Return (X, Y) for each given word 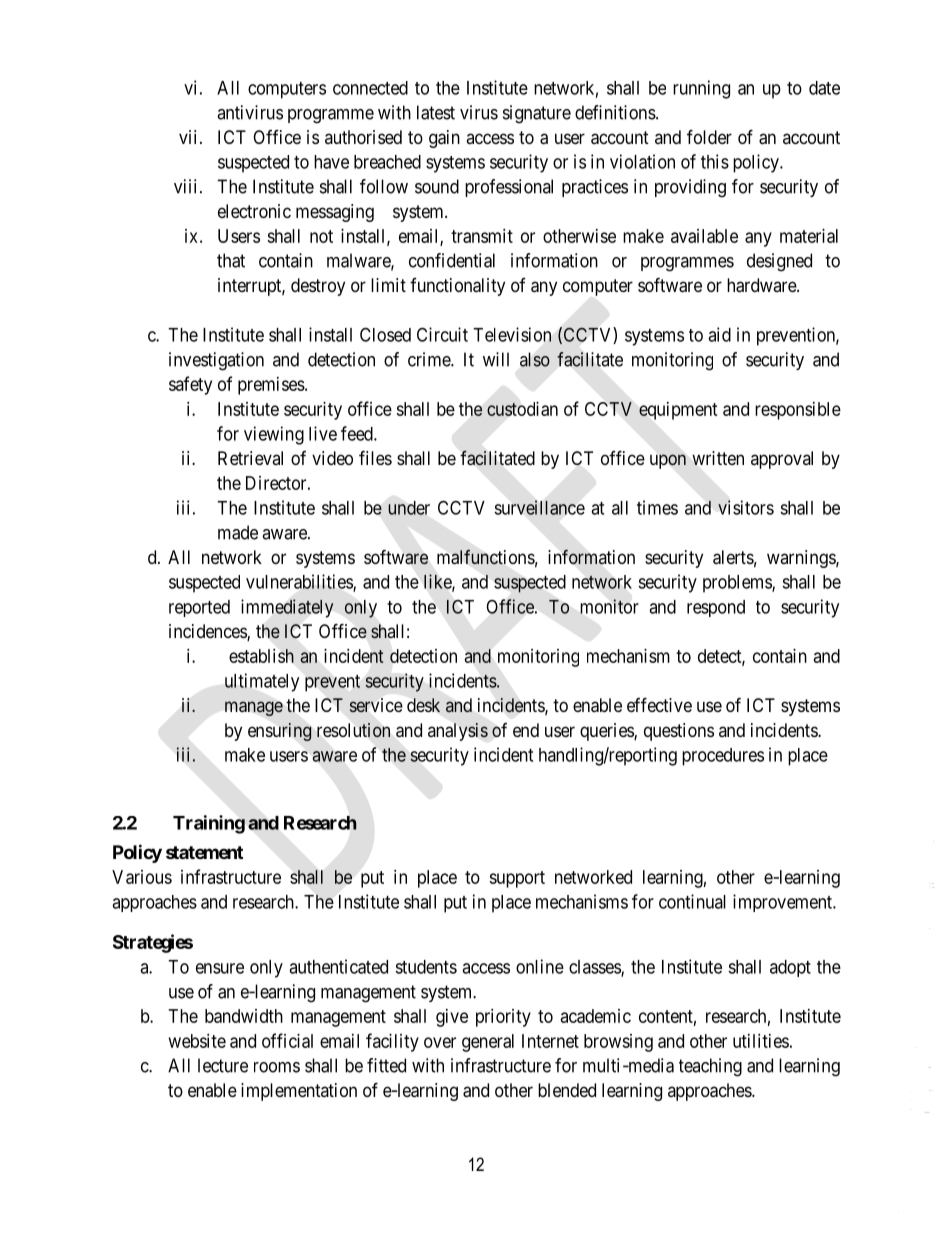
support (517, 879)
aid (719, 334)
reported (199, 608)
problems (738, 584)
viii (185, 186)
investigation (216, 361)
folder (709, 136)
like (438, 582)
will (496, 359)
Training (209, 824)
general (488, 1043)
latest (436, 112)
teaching (710, 1067)
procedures (723, 757)
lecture (223, 1065)
